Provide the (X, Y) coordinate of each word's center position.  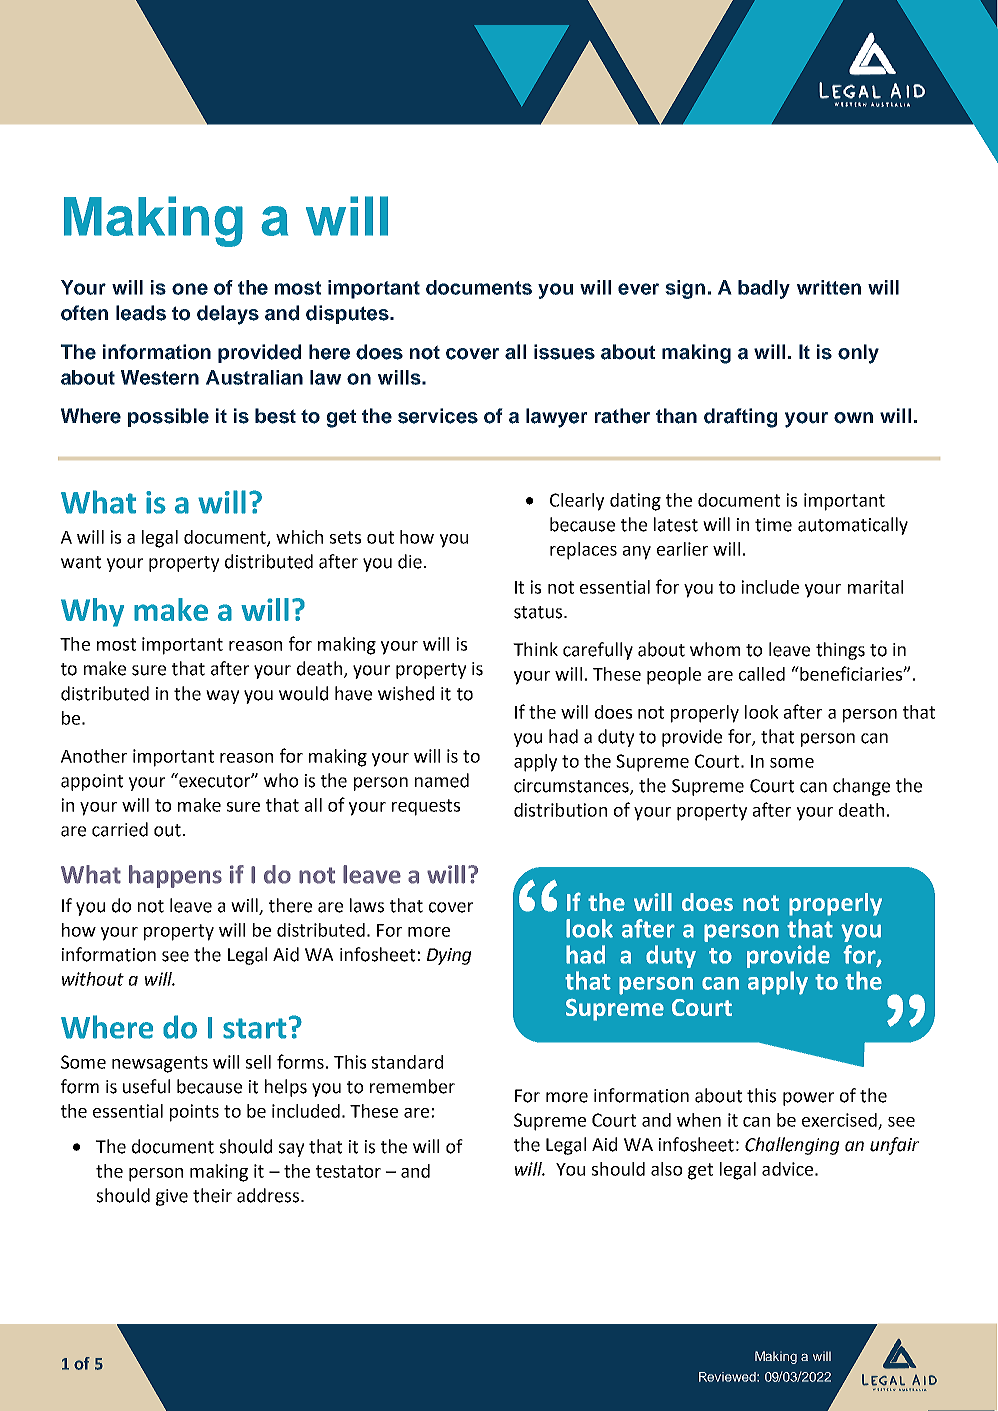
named (442, 780)
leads (141, 313)
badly (764, 289)
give (172, 1197)
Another (94, 756)
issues (564, 352)
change (861, 787)
